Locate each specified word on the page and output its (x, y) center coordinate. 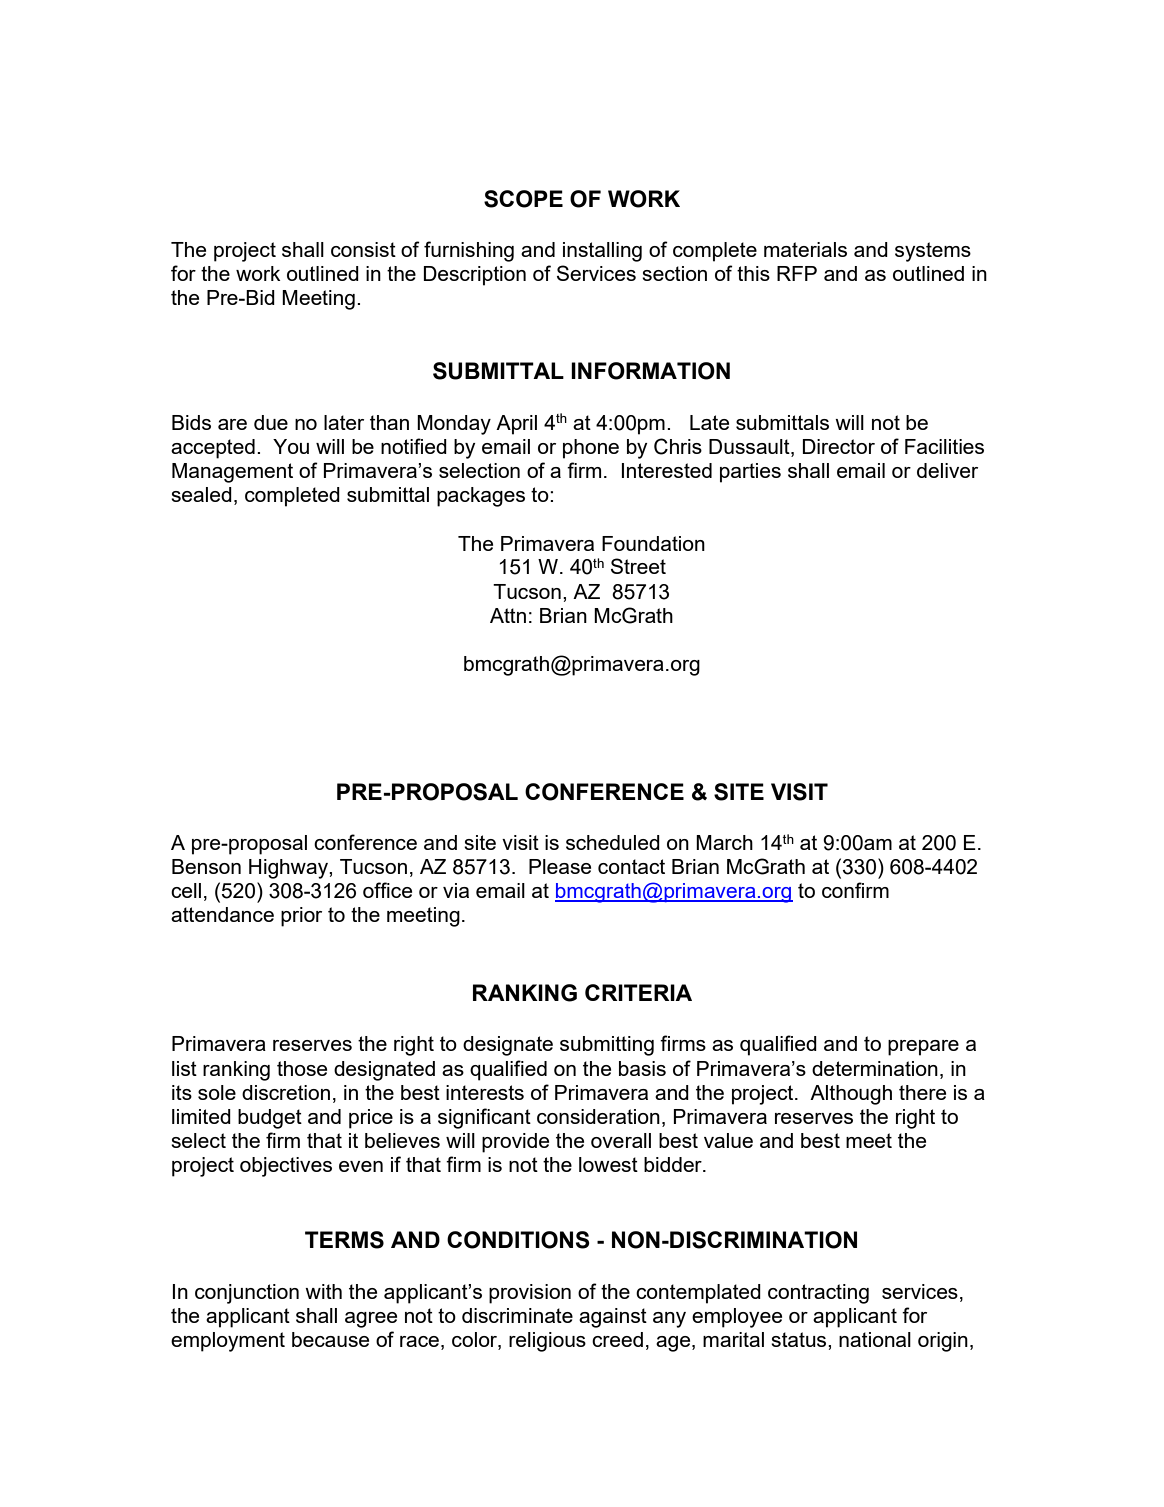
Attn (508, 615)
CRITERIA (638, 992)
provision (530, 1294)
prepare (923, 1048)
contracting (818, 1294)
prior (301, 917)
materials (805, 249)
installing (602, 252)
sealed (201, 494)
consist (363, 249)
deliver (947, 470)
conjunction (247, 1294)
